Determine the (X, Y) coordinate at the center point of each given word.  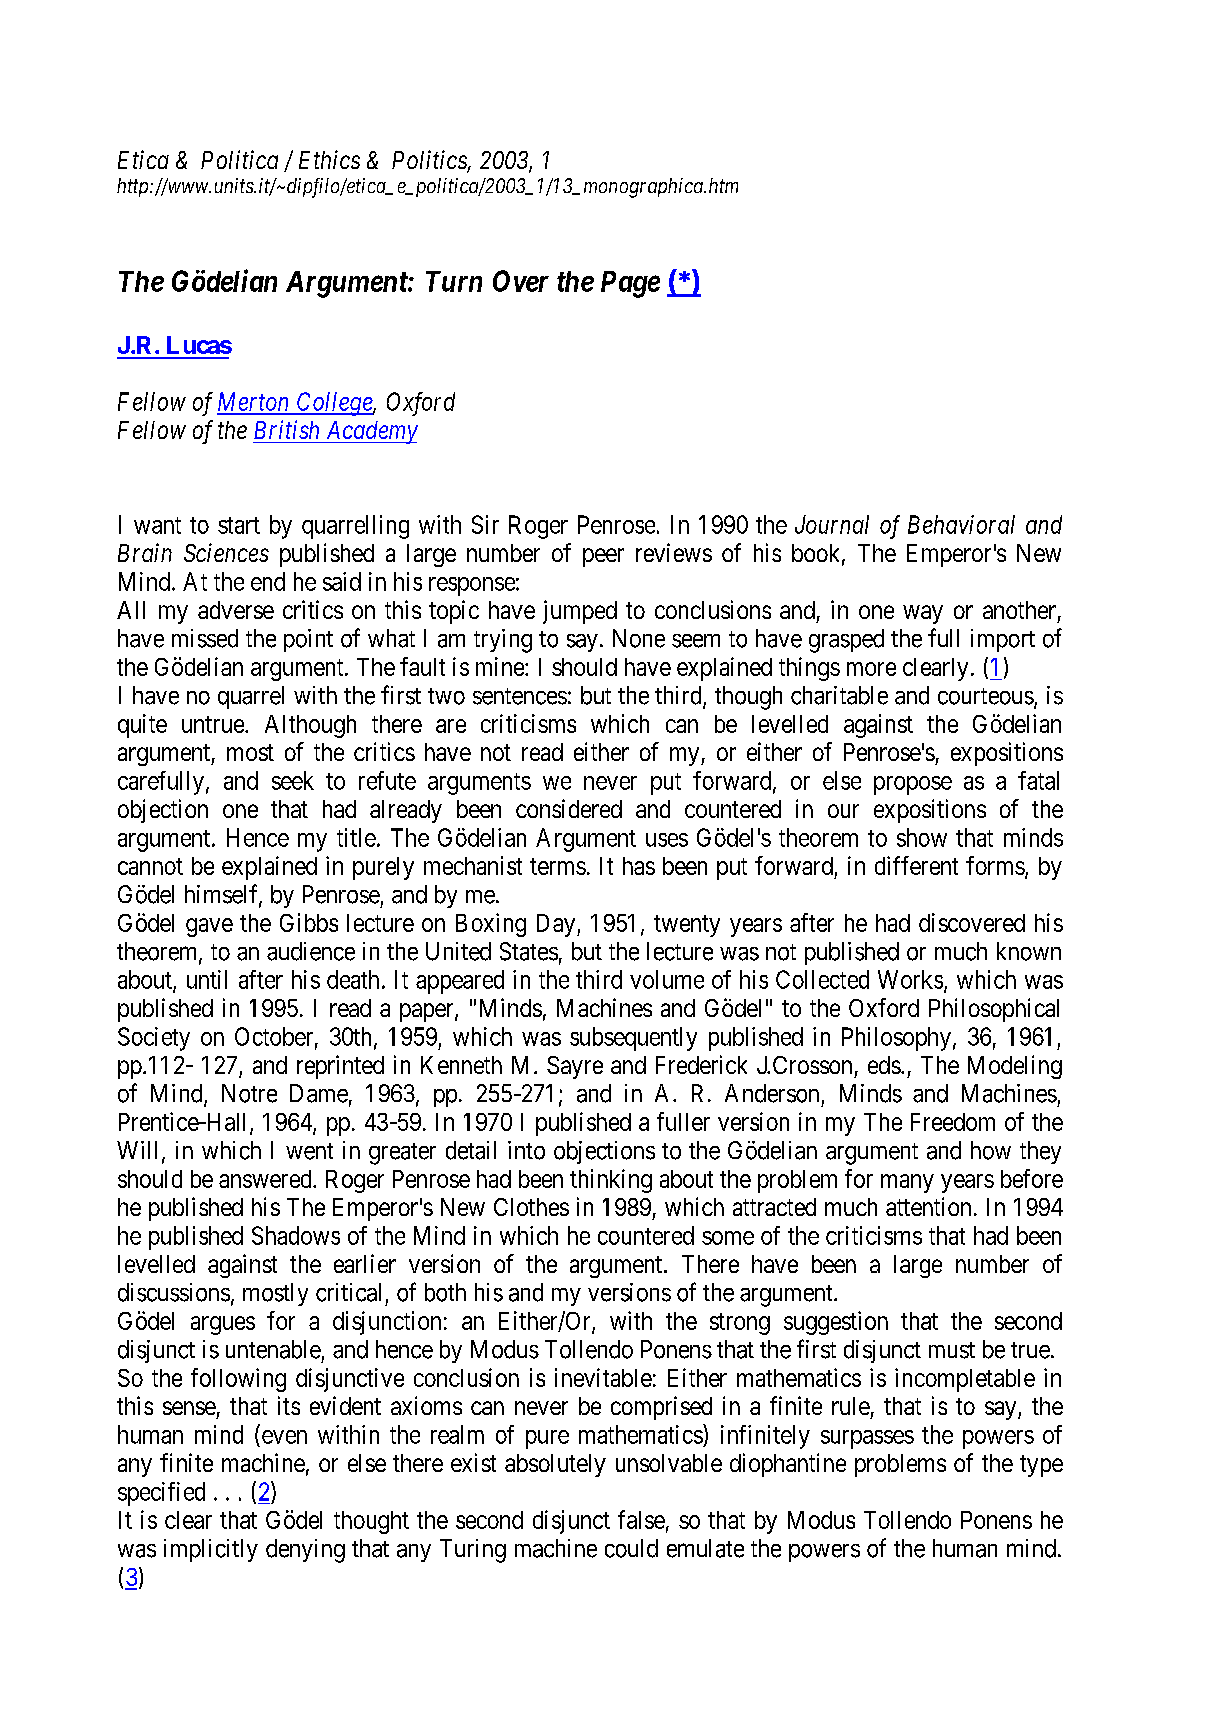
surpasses (867, 1439)
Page (630, 284)
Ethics (329, 159)
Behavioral (961, 524)
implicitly (211, 1550)
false (641, 1519)
